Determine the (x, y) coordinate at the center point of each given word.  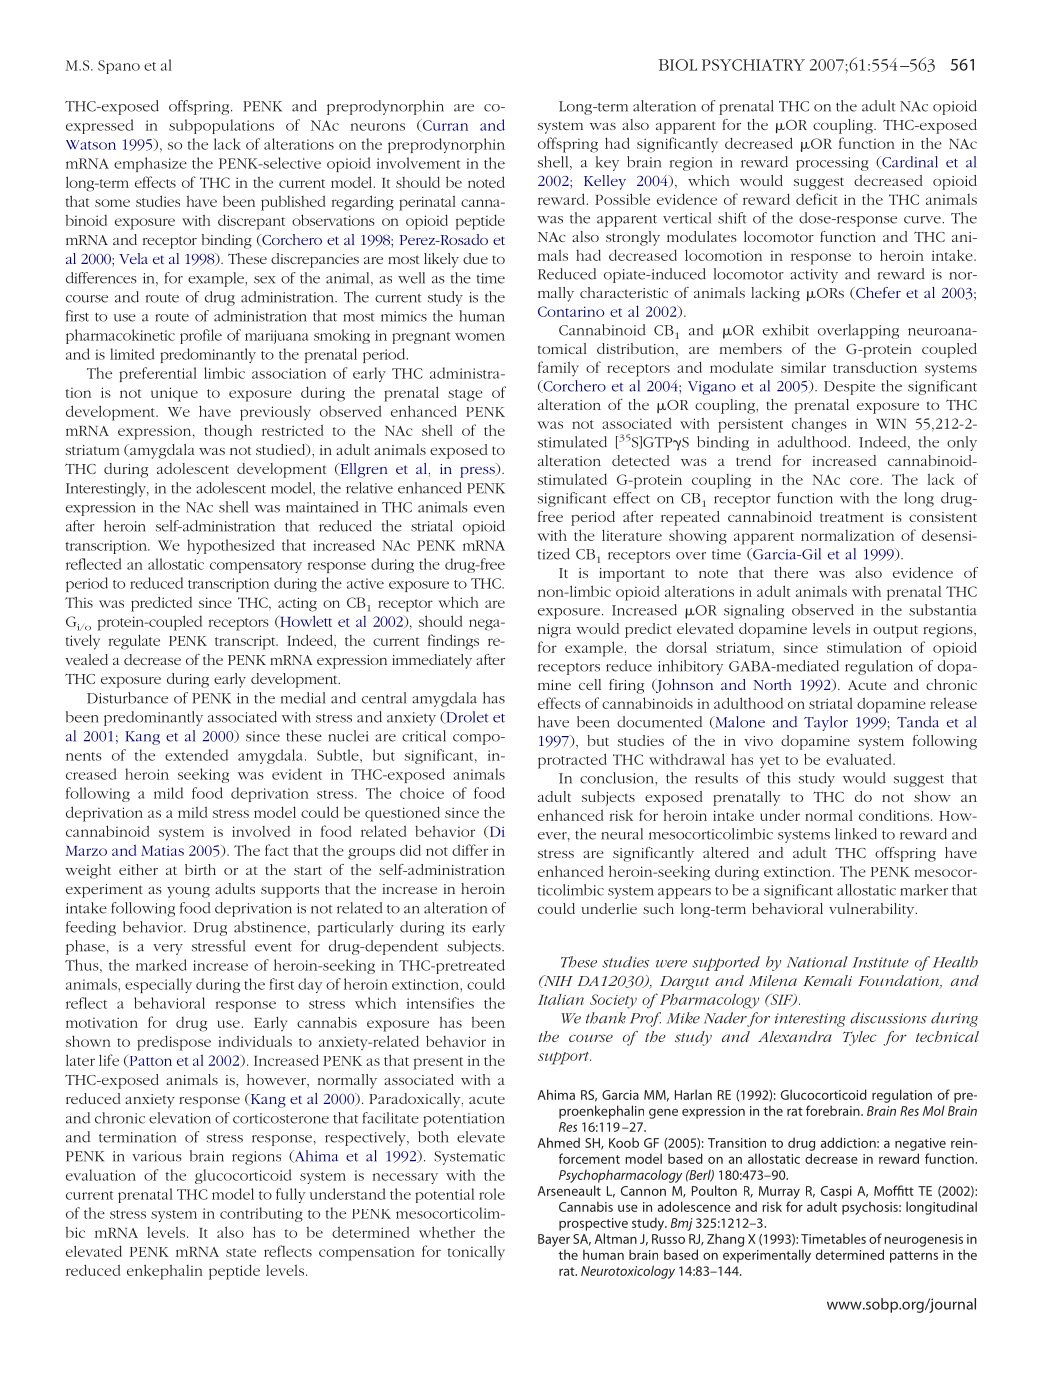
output (895, 631)
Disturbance (127, 698)
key (607, 163)
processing (832, 164)
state (241, 1252)
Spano (119, 67)
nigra (554, 631)
